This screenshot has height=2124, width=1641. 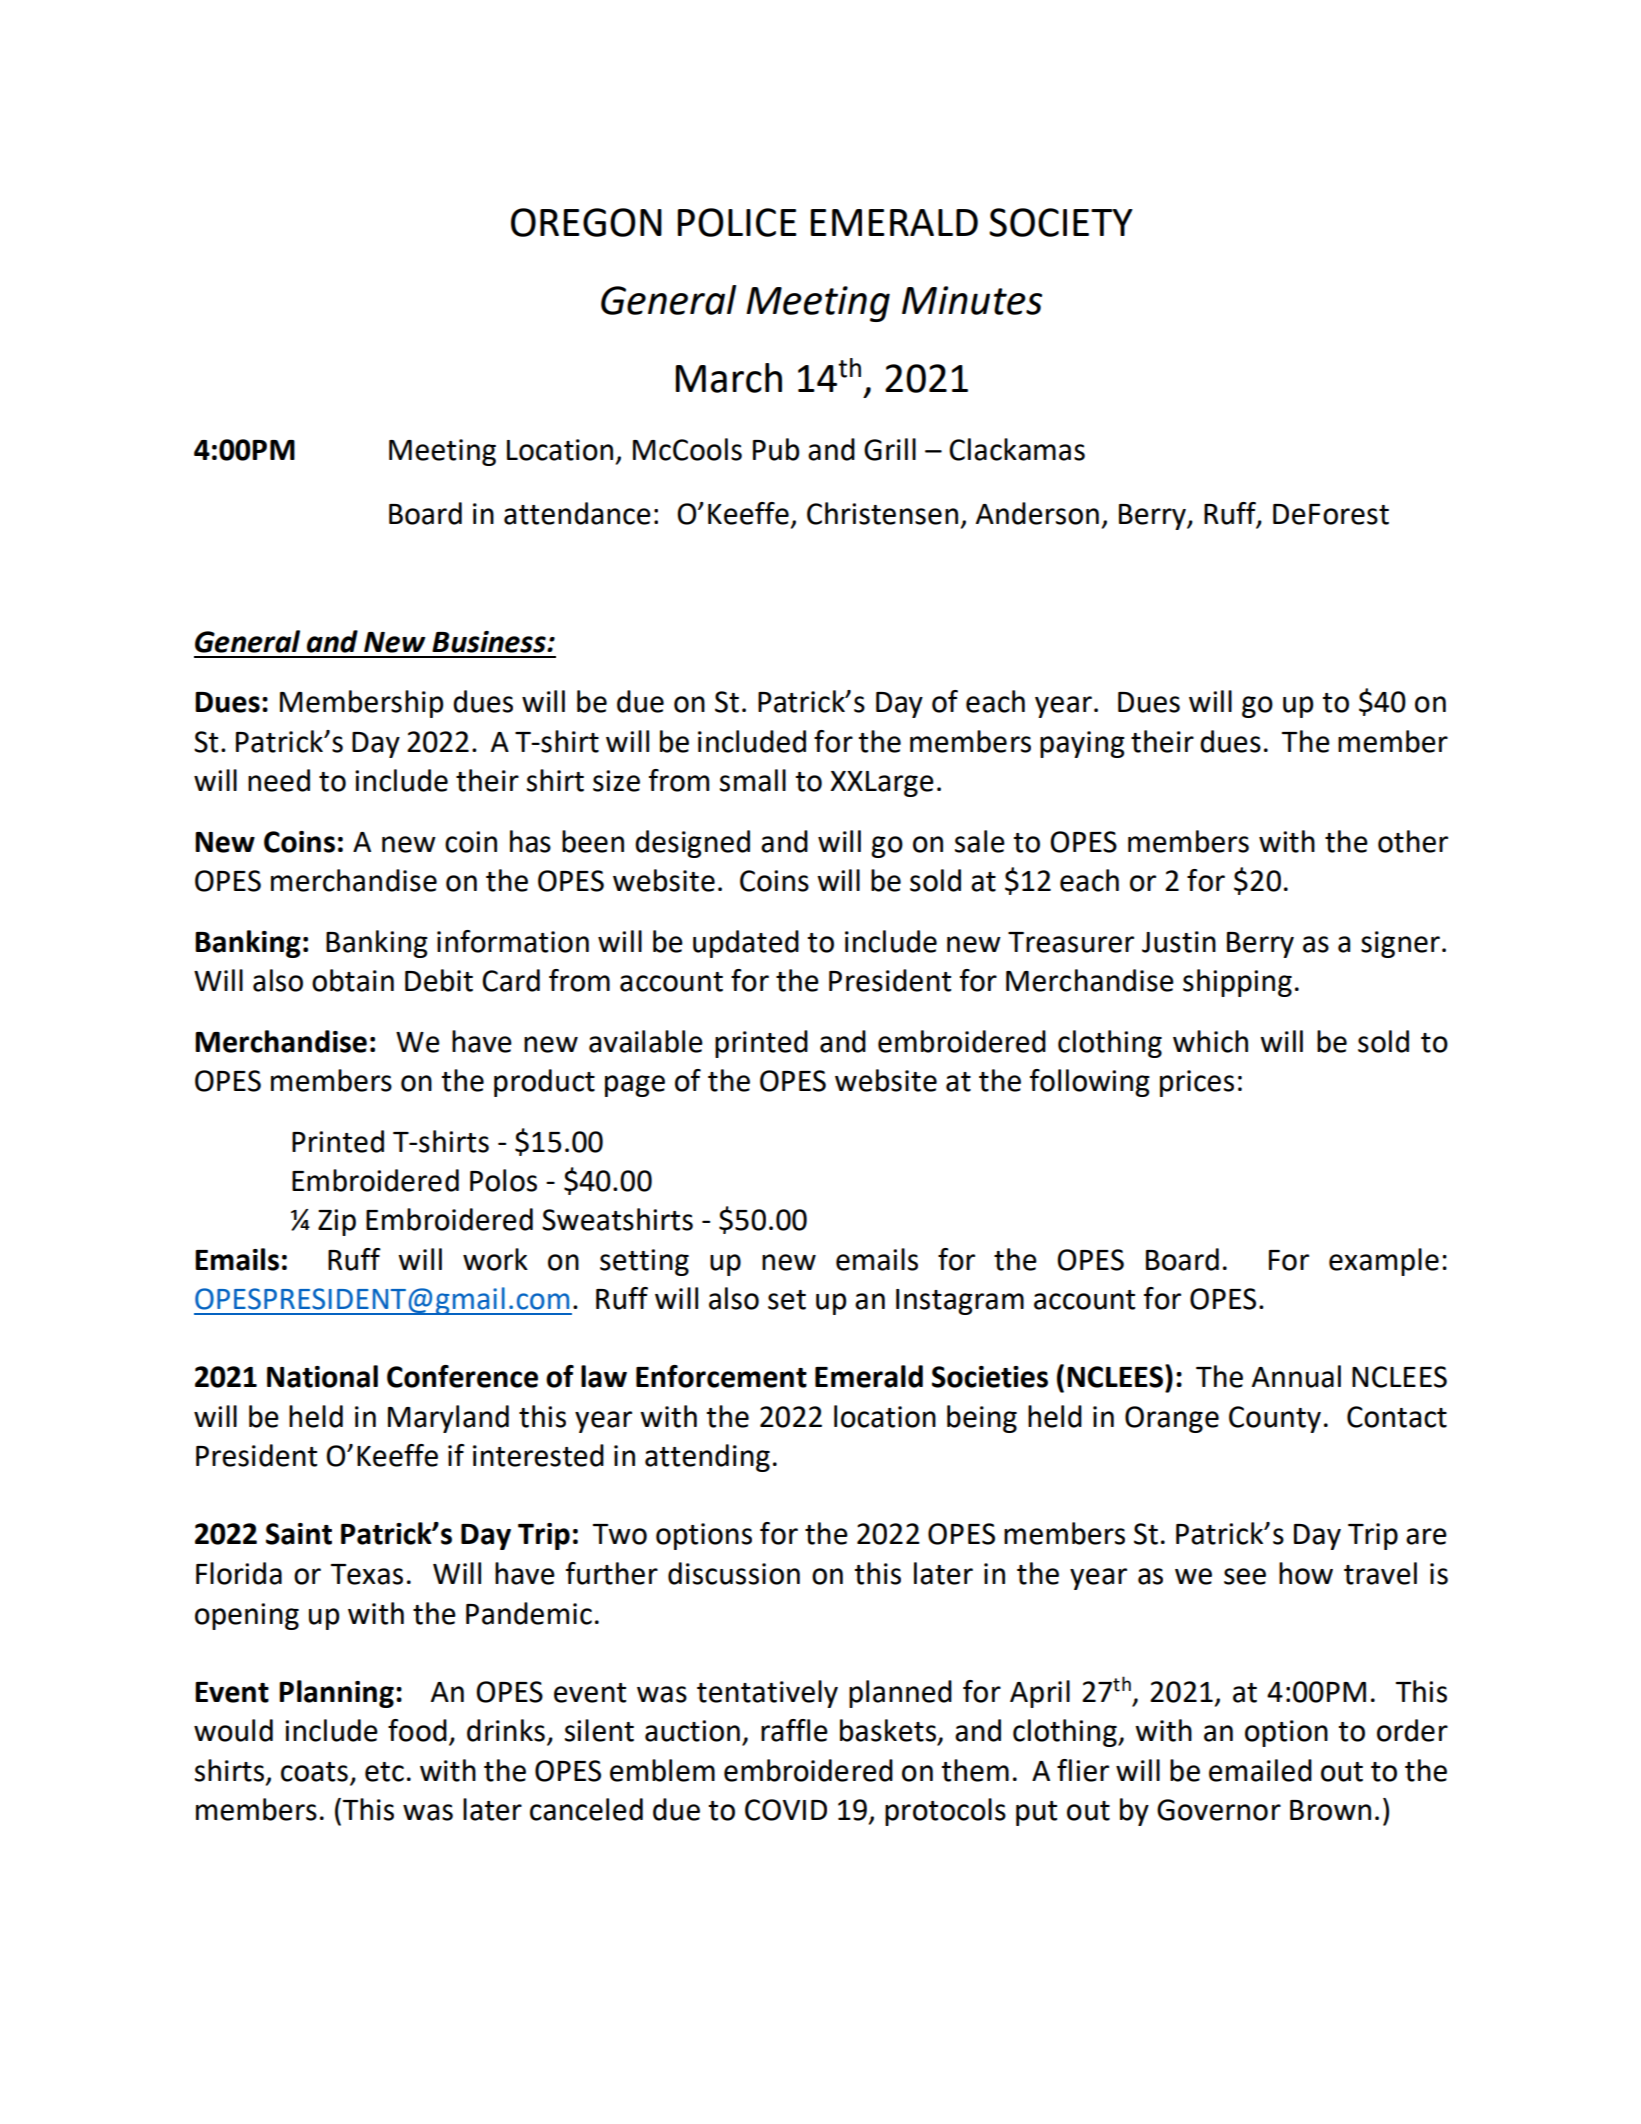 What do you see at coordinates (753, 780) in the screenshot?
I see `small` at bounding box center [753, 780].
